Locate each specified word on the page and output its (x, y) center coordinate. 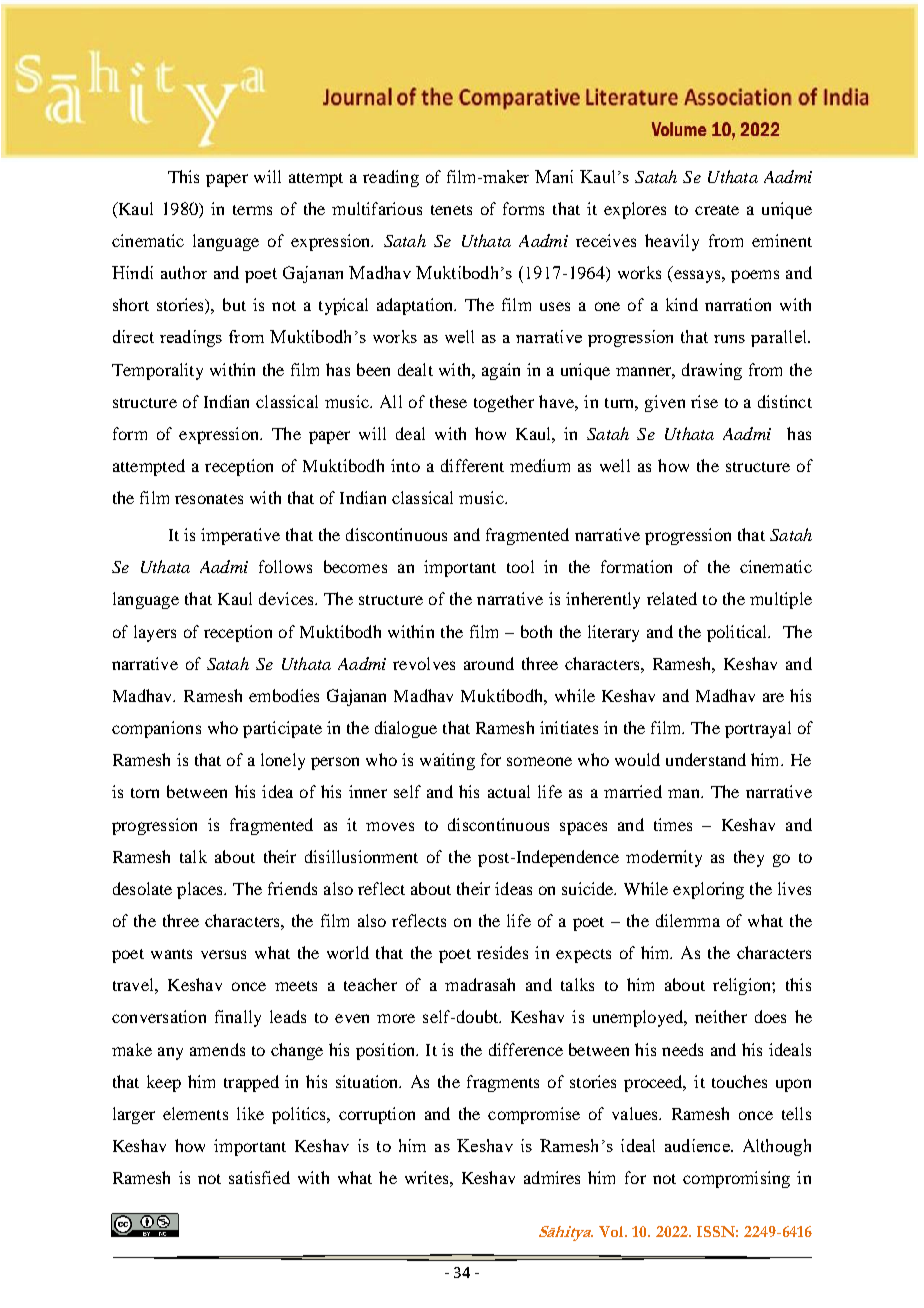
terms (252, 210)
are (773, 697)
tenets (451, 210)
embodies (284, 695)
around (489, 663)
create (717, 210)
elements (195, 1113)
